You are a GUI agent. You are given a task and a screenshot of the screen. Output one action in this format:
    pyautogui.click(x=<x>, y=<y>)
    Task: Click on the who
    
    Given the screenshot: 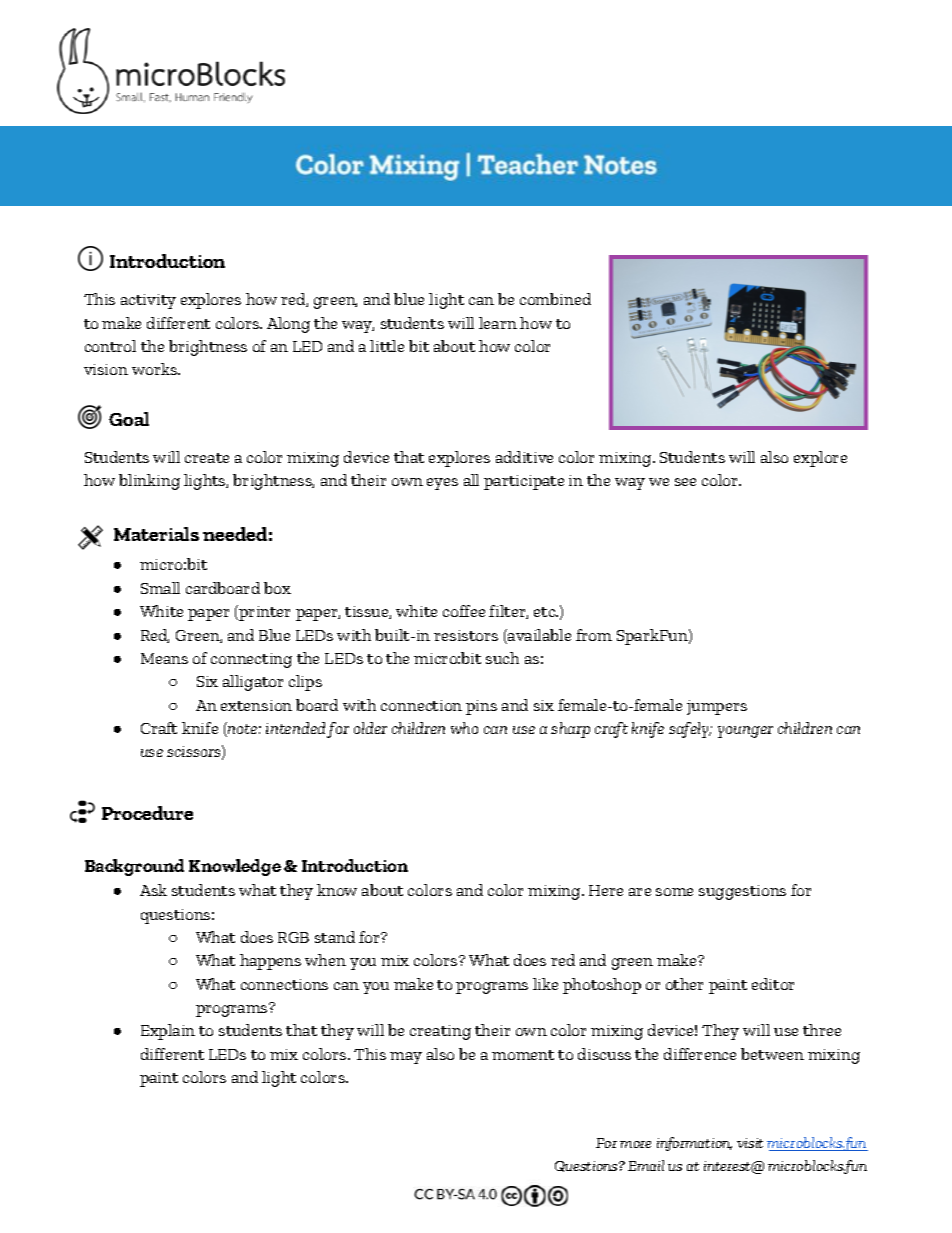 What is the action you would take?
    pyautogui.click(x=464, y=728)
